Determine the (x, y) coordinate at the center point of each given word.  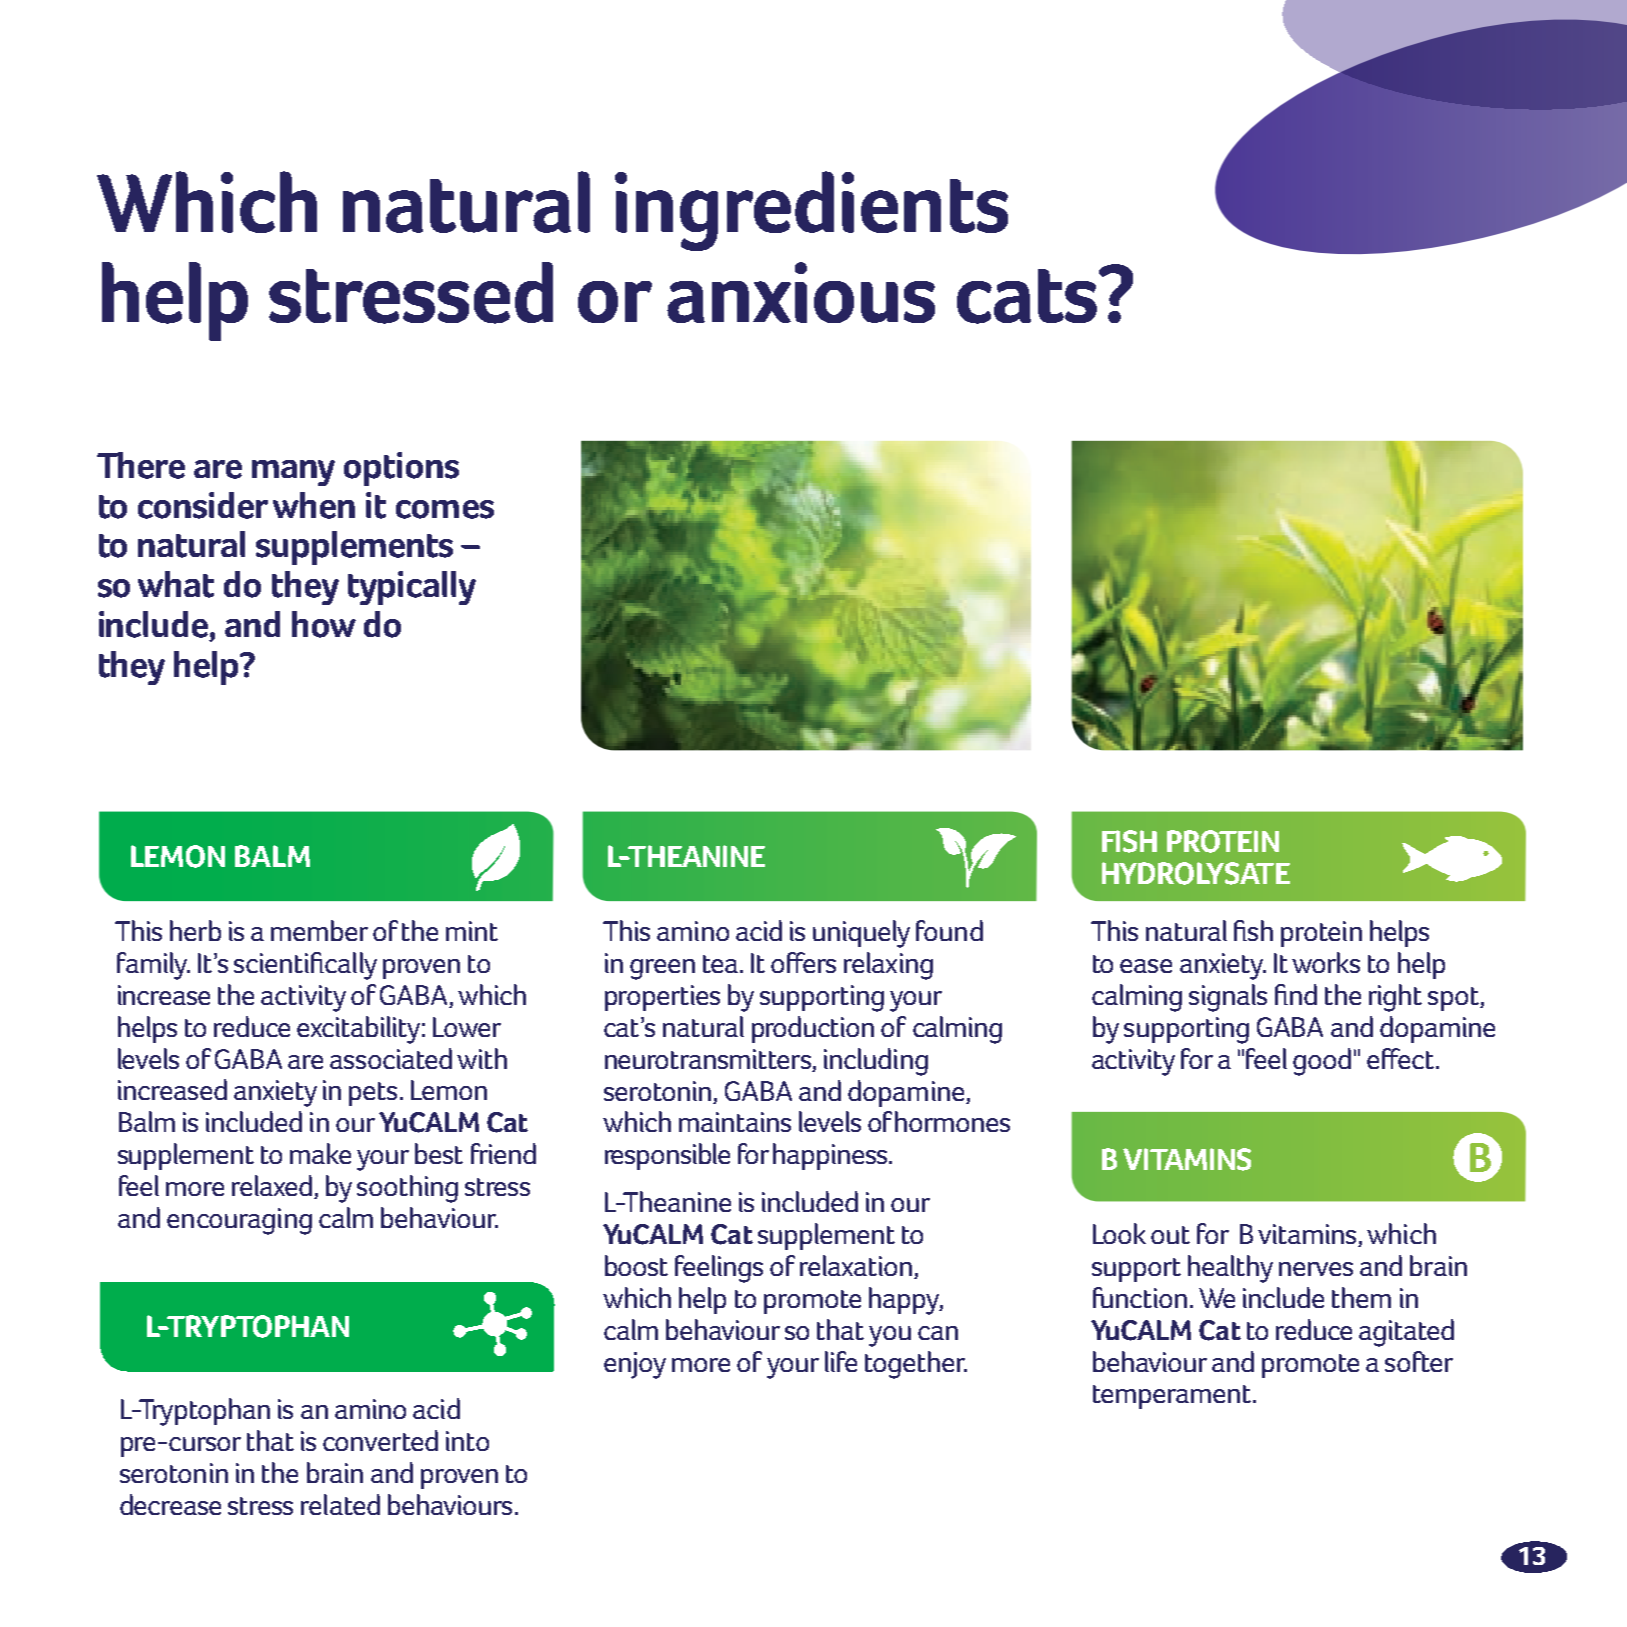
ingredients (811, 211)
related (340, 1504)
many (293, 473)
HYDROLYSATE (1196, 873)
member (319, 930)
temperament (1173, 1397)
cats (1027, 296)
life (841, 1361)
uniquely (861, 934)
